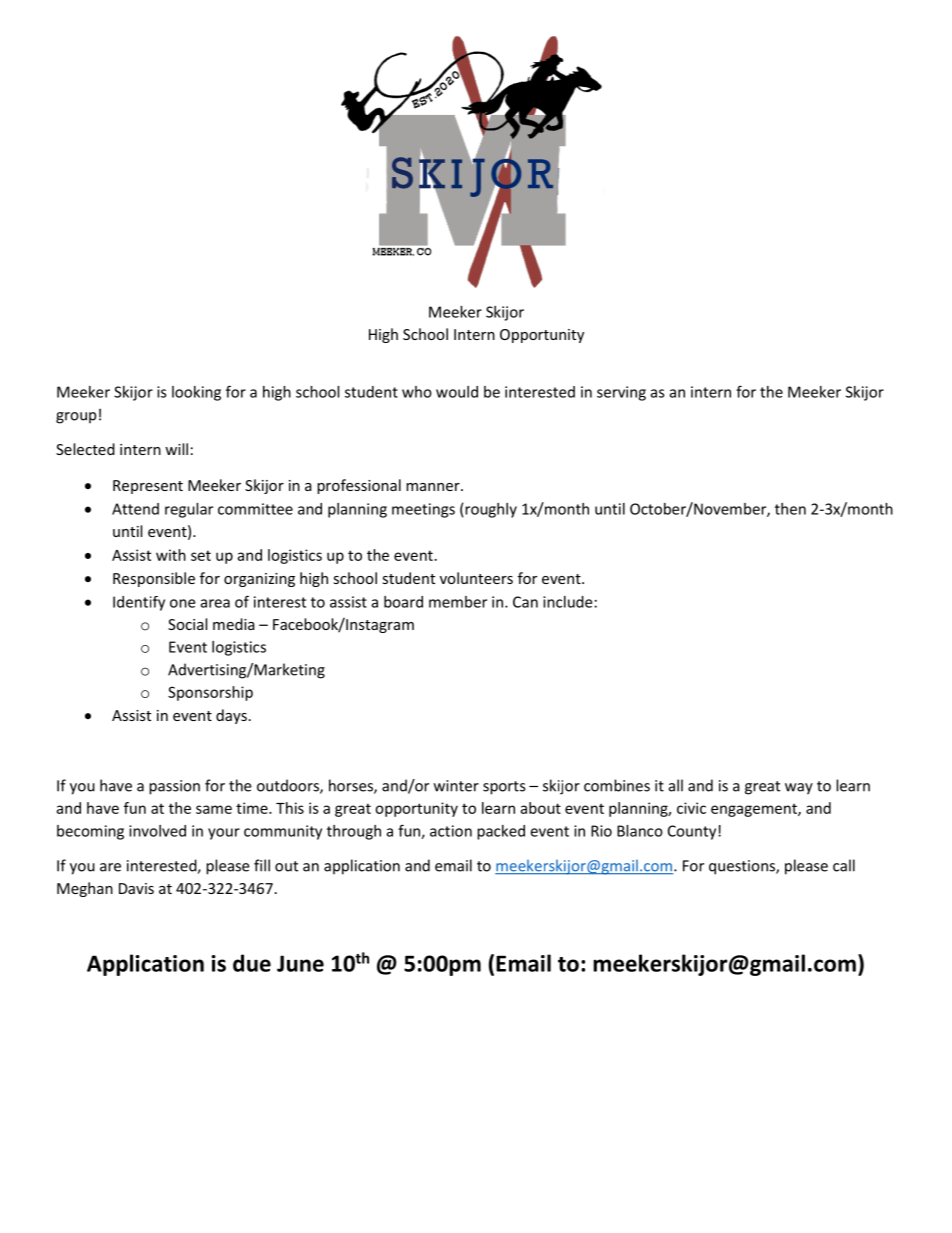  What do you see at coordinates (567, 602) in the image?
I see `include` at bounding box center [567, 602].
